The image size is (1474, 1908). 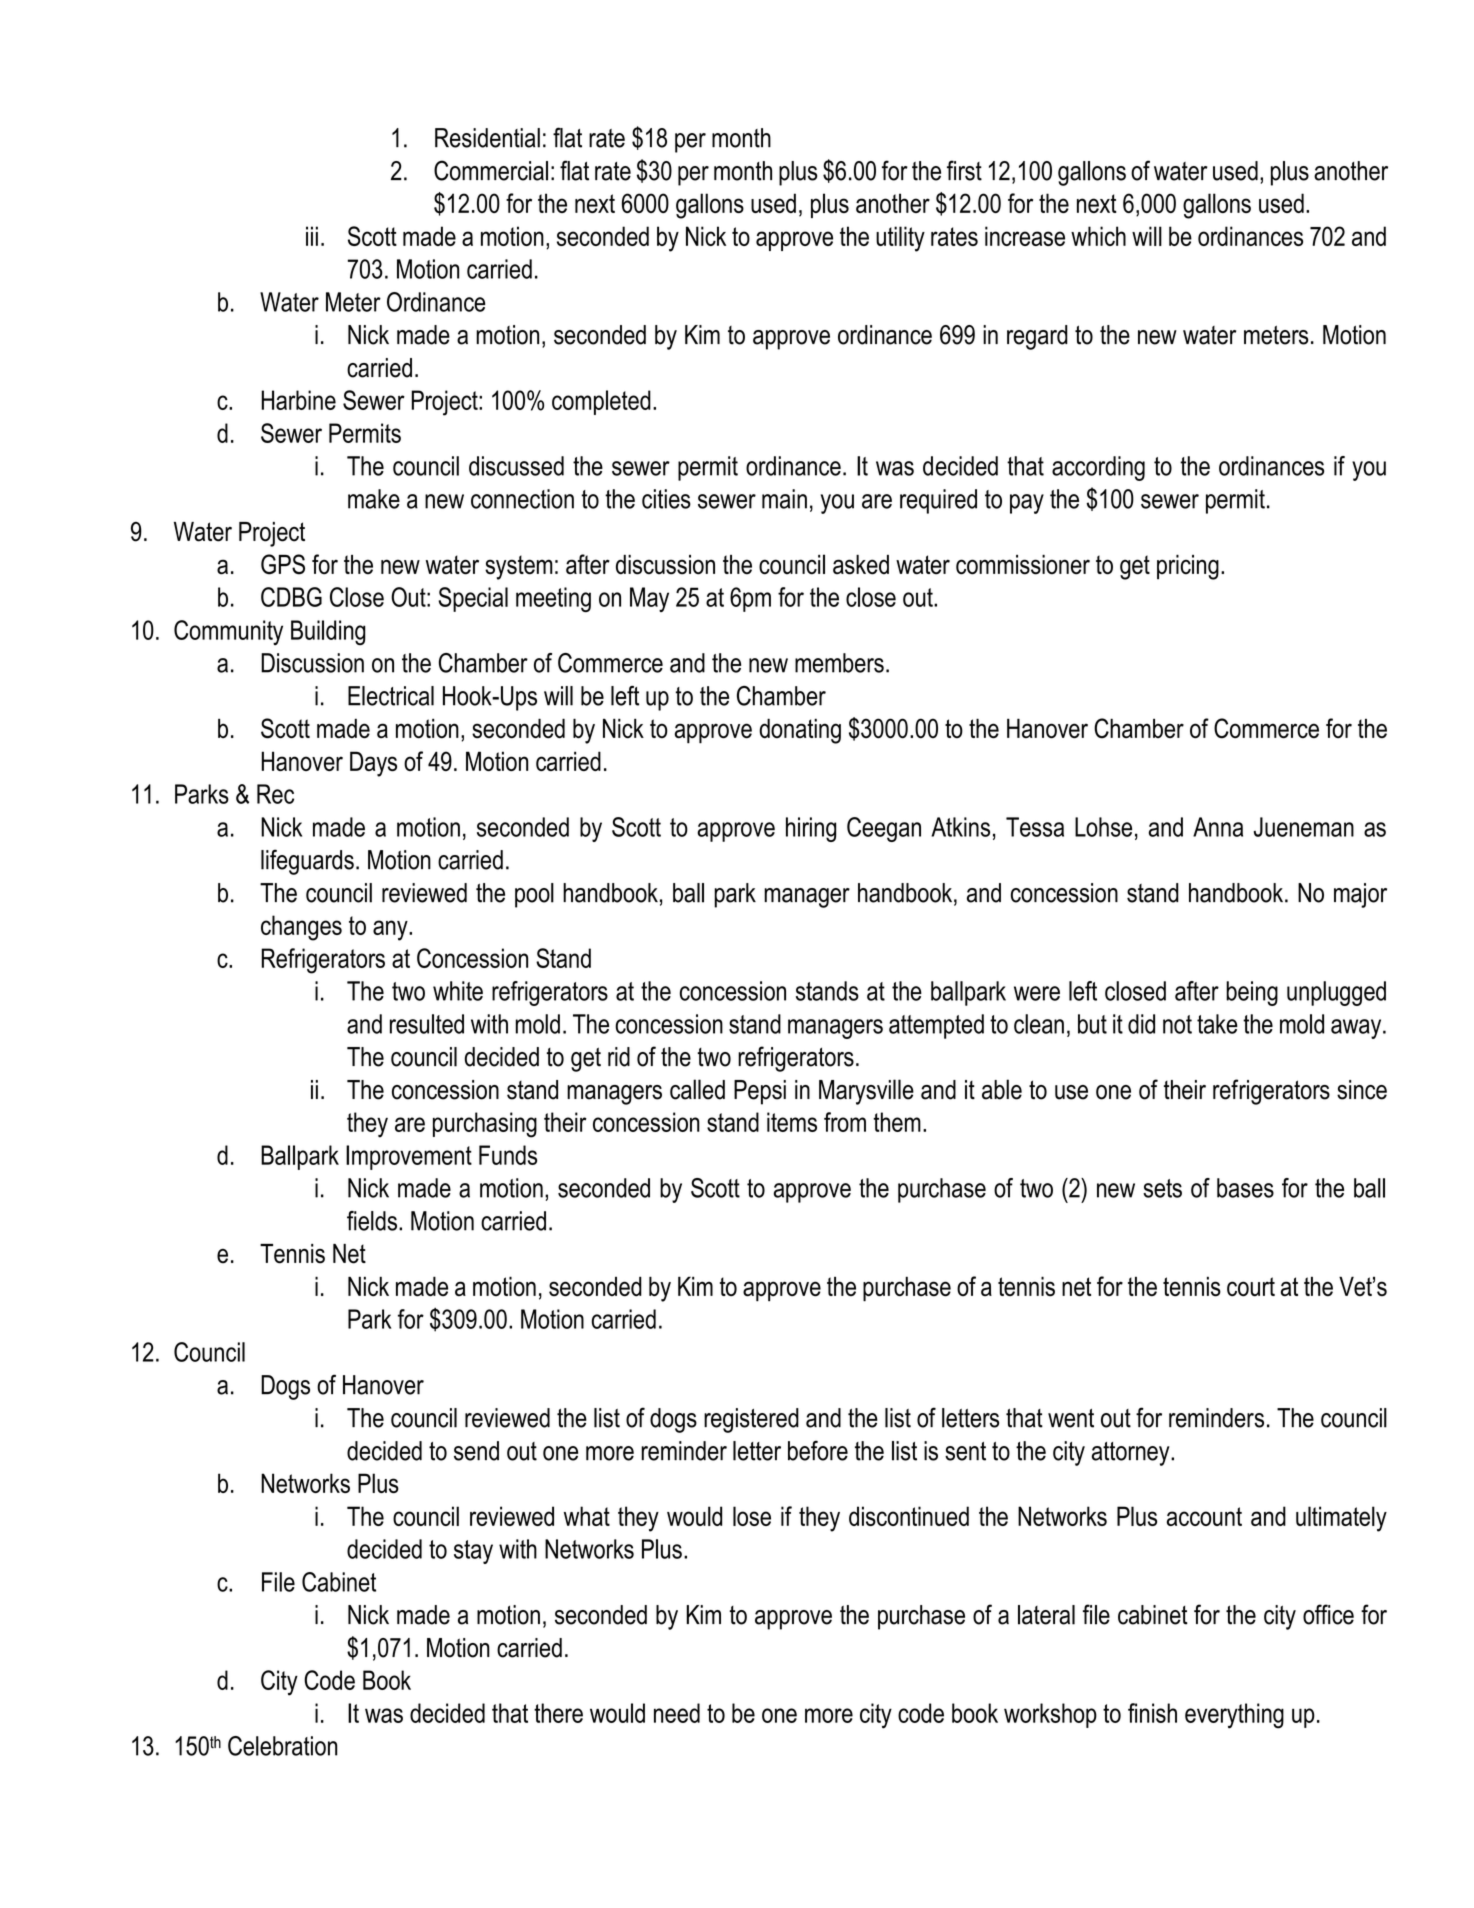 What do you see at coordinates (1234, 1716) in the image?
I see `everything` at bounding box center [1234, 1716].
